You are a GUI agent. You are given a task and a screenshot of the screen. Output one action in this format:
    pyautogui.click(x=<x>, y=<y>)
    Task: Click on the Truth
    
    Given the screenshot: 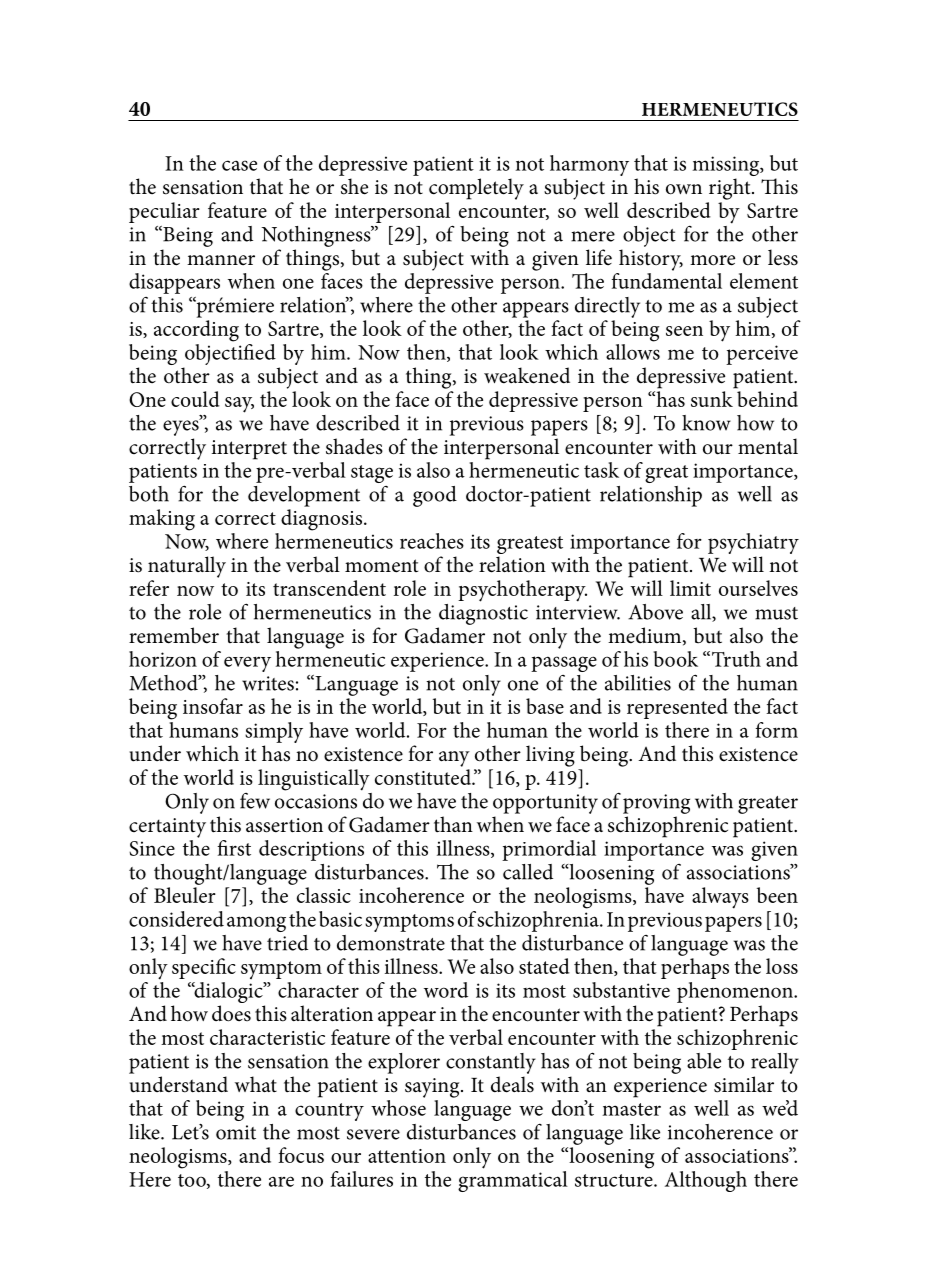 What is the action you would take?
    pyautogui.click(x=736, y=659)
